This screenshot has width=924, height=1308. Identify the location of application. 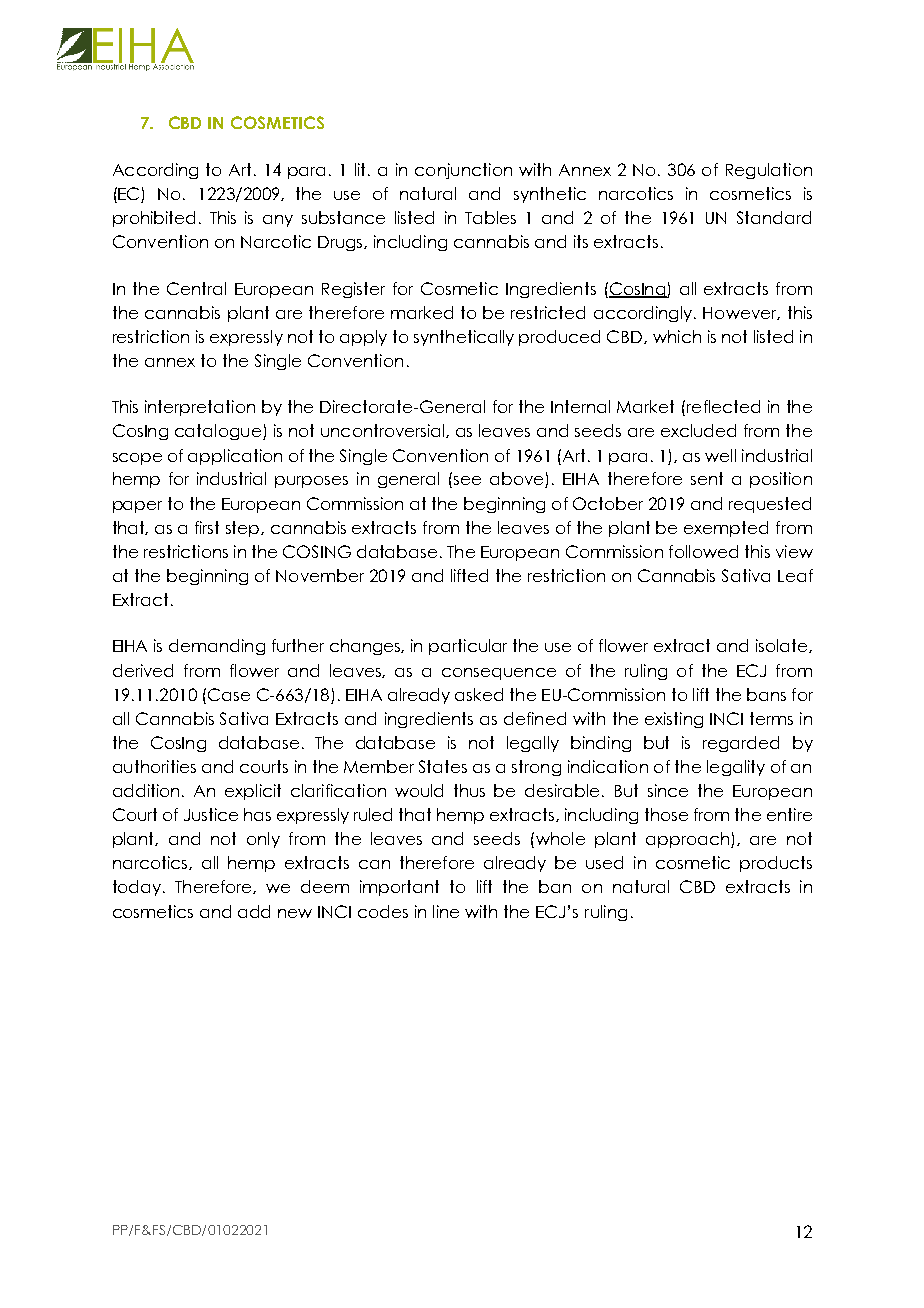
(235, 457).
